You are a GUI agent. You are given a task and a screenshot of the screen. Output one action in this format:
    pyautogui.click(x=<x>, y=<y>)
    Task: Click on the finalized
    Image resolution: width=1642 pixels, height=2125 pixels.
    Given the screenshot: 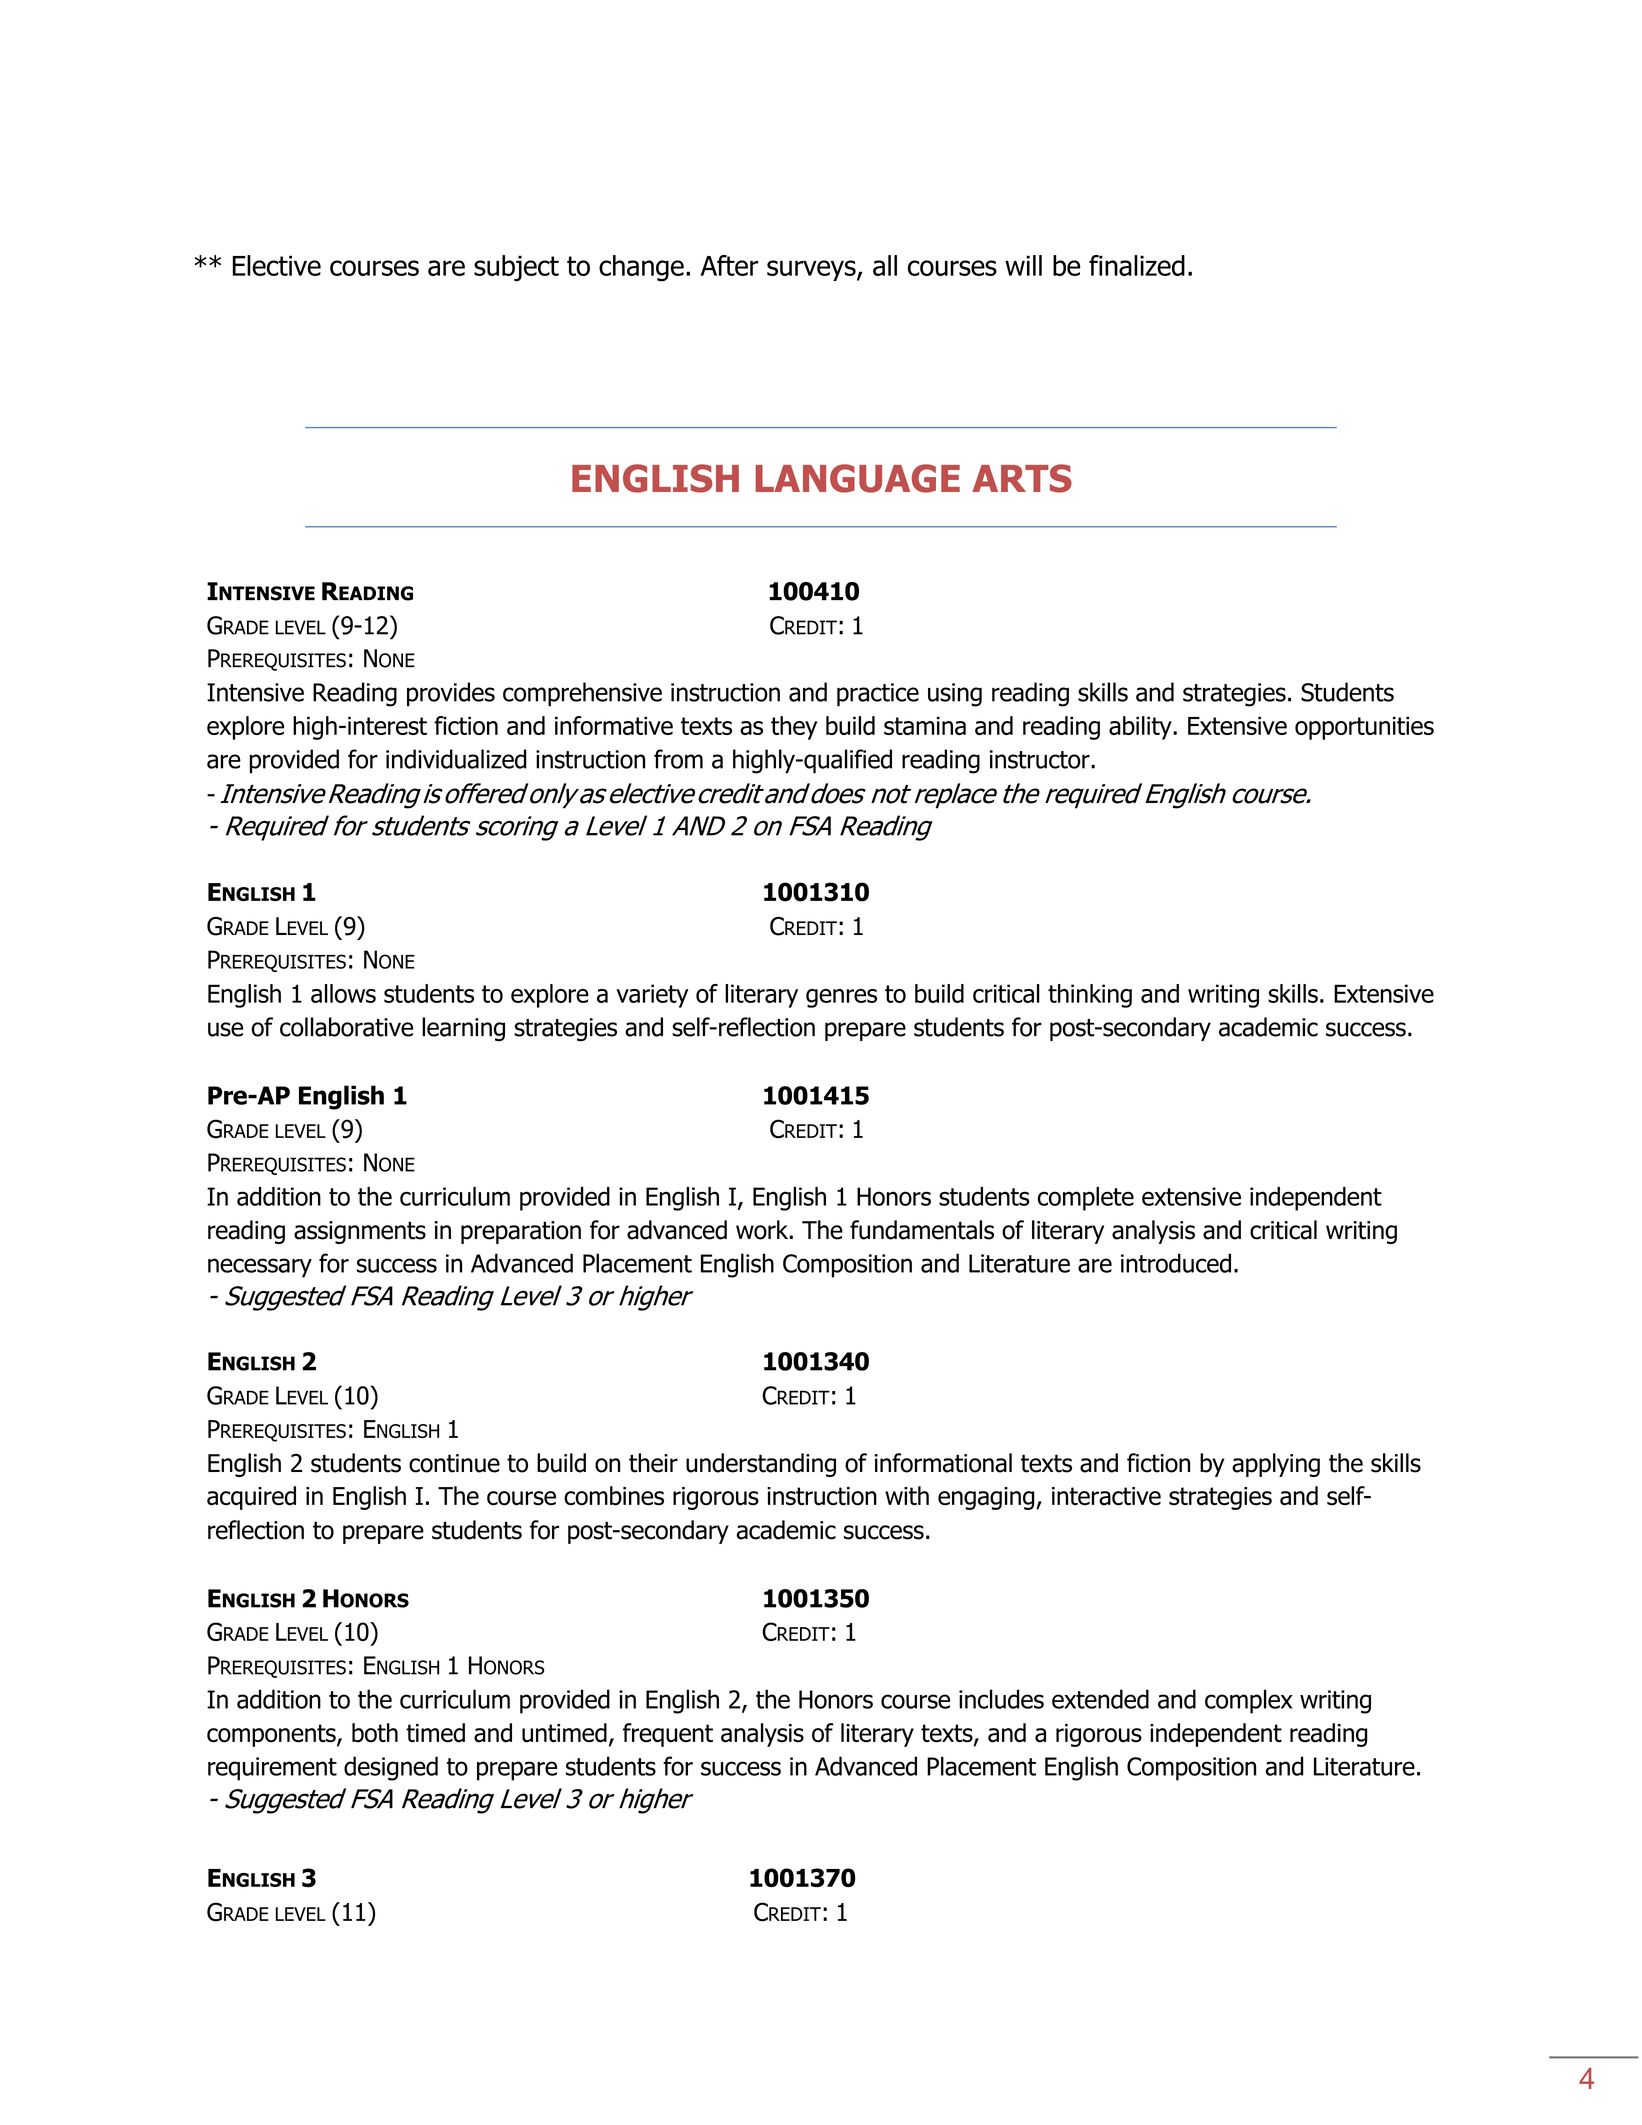 What is the action you would take?
    pyautogui.click(x=1137, y=265)
